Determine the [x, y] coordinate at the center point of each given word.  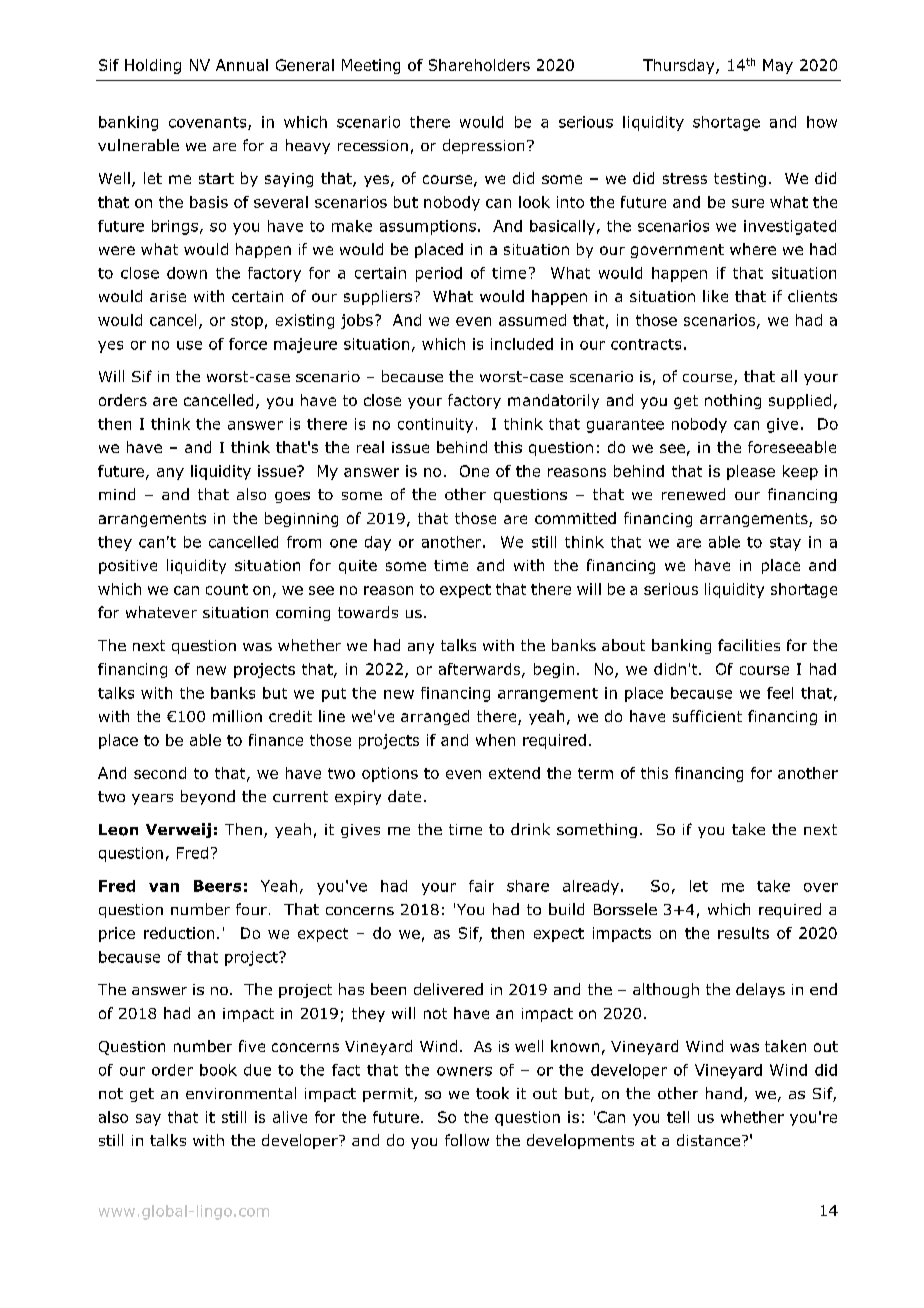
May [778, 66]
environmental [241, 1093]
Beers [217, 886]
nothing [733, 401]
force [248, 344]
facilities [749, 645]
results [743, 933]
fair [481, 886]
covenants [209, 123]
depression [483, 146]
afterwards [481, 670]
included [522, 344]
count [227, 589]
